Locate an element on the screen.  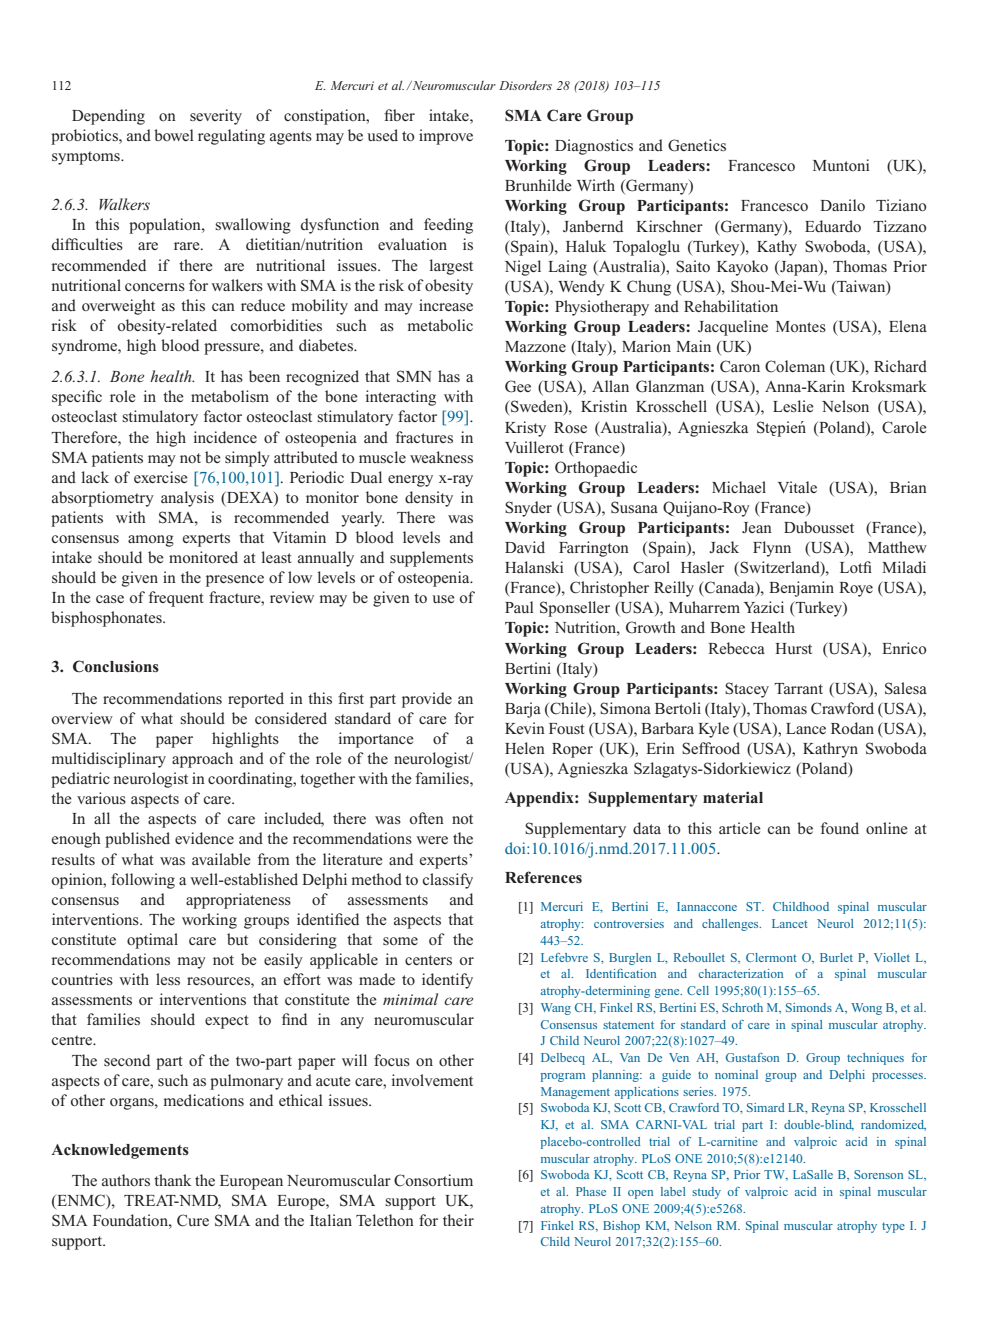
bowel is located at coordinates (174, 135).
